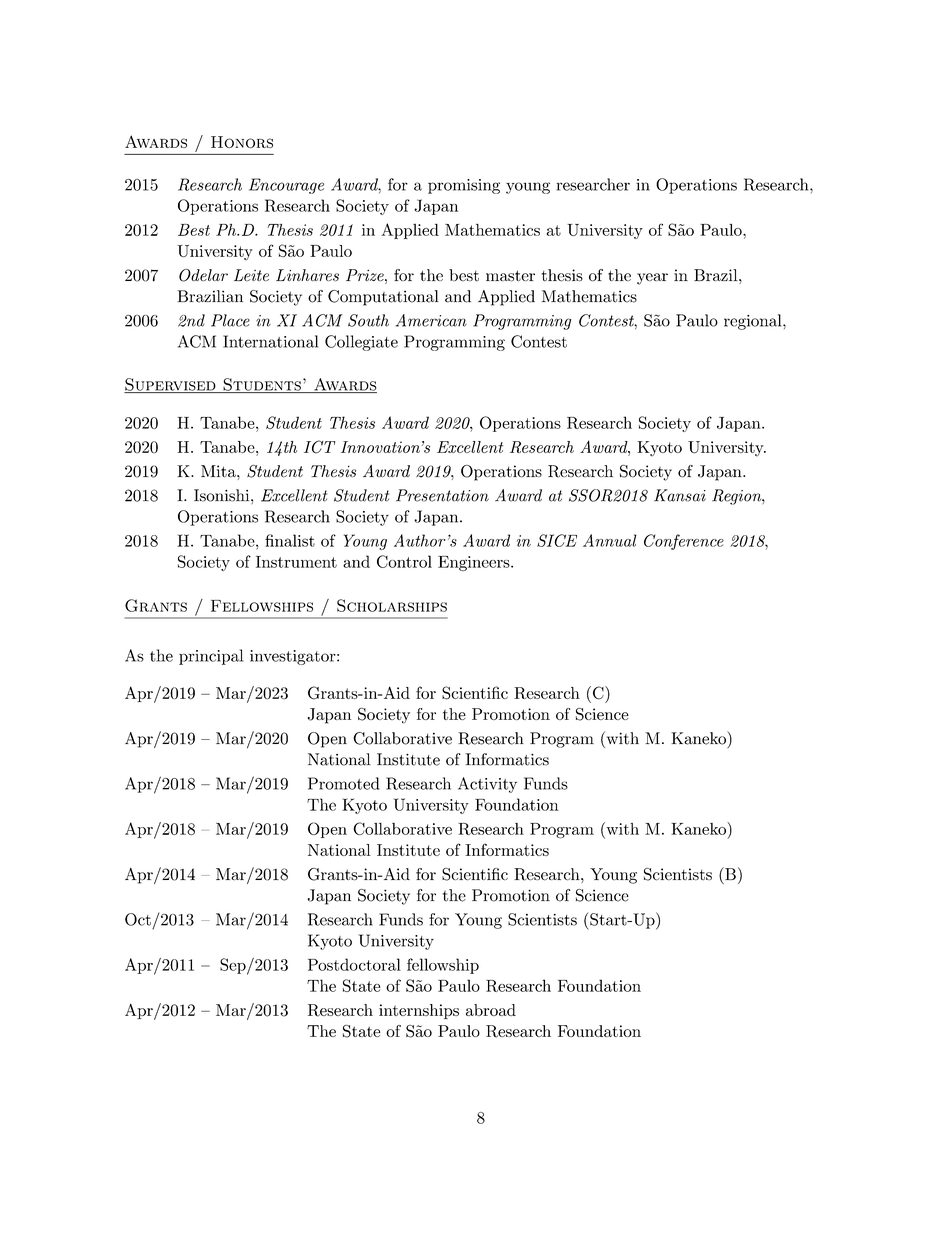 The image size is (952, 1233). I want to click on Mita, so click(219, 471).
